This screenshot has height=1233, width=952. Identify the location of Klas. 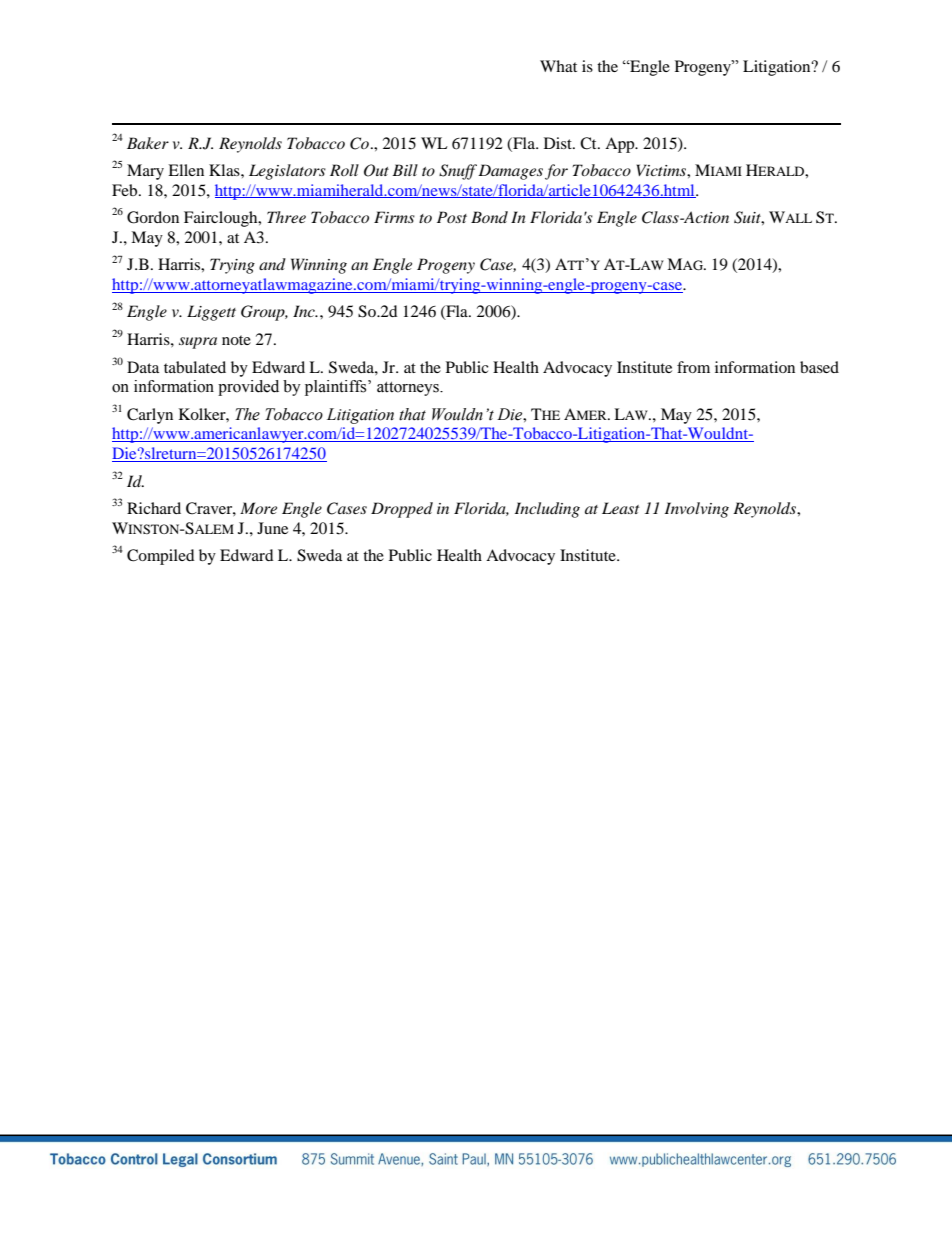
(225, 170).
